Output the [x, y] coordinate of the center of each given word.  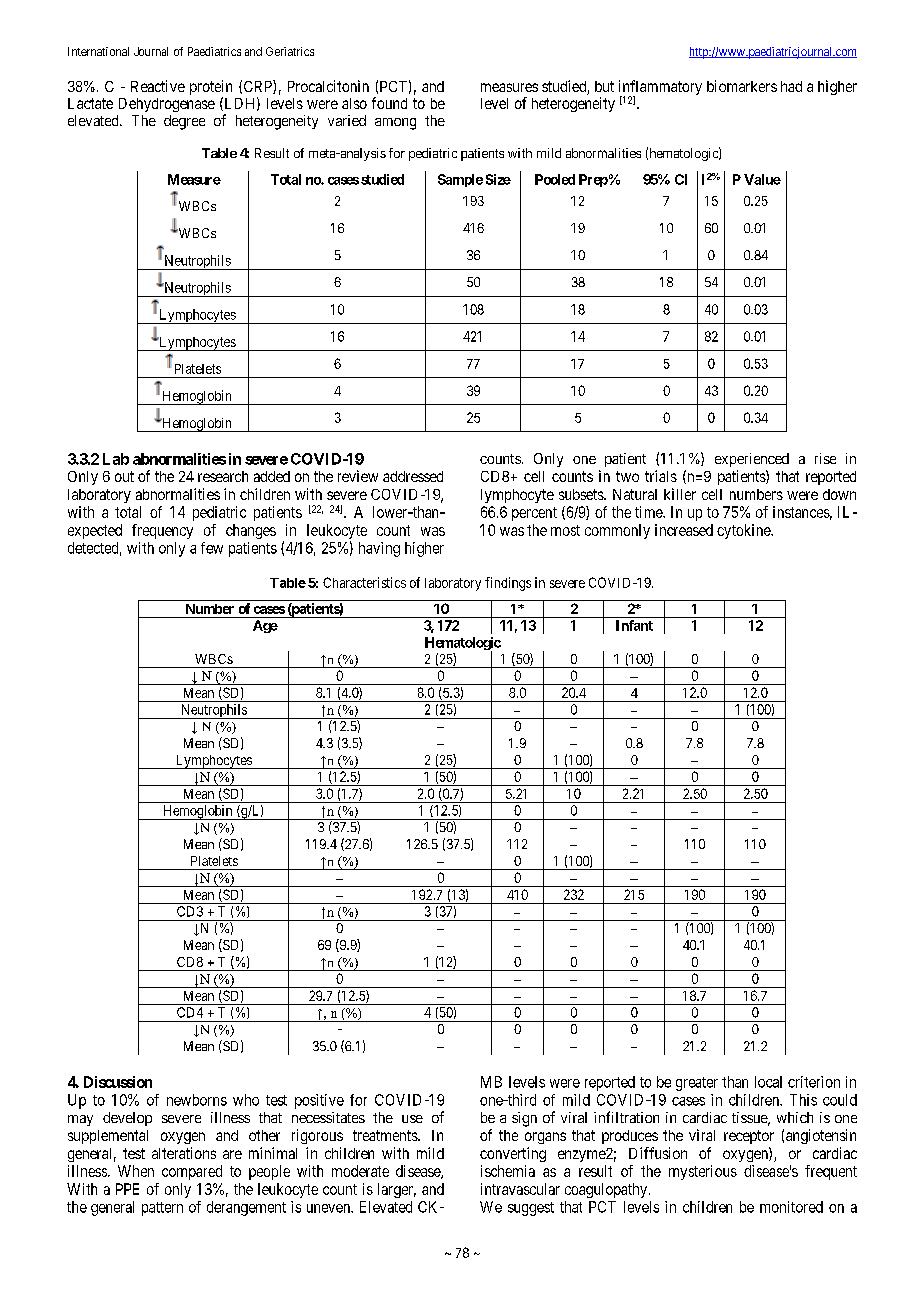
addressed [413, 476]
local [768, 1082]
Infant [634, 625]
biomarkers [742, 86]
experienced [752, 460]
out [124, 476]
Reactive [158, 86]
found [389, 103]
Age [265, 626]
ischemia [508, 1171]
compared [192, 1172]
